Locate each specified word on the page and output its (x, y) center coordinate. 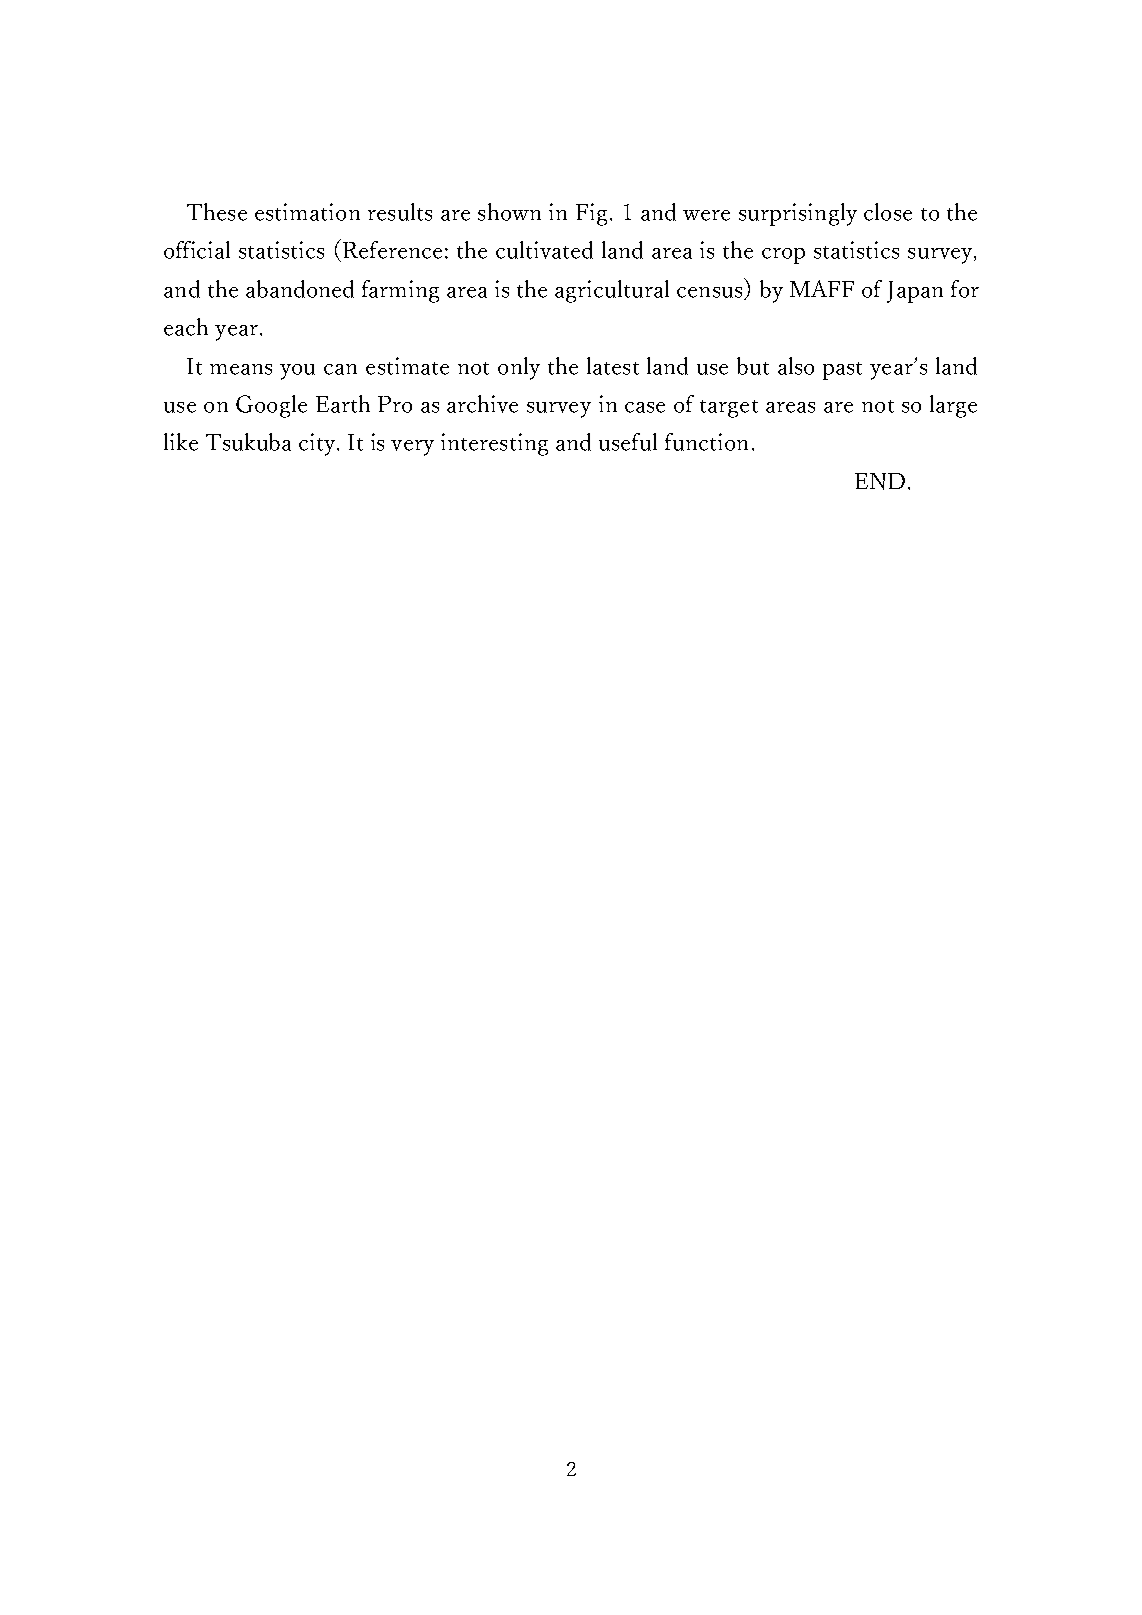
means (241, 369)
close (888, 212)
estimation (307, 212)
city (318, 444)
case (645, 407)
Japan (915, 292)
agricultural (612, 291)
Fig (591, 214)
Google (271, 406)
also (796, 366)
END (880, 481)
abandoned (300, 289)
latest (613, 366)
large (953, 406)
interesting (494, 444)
